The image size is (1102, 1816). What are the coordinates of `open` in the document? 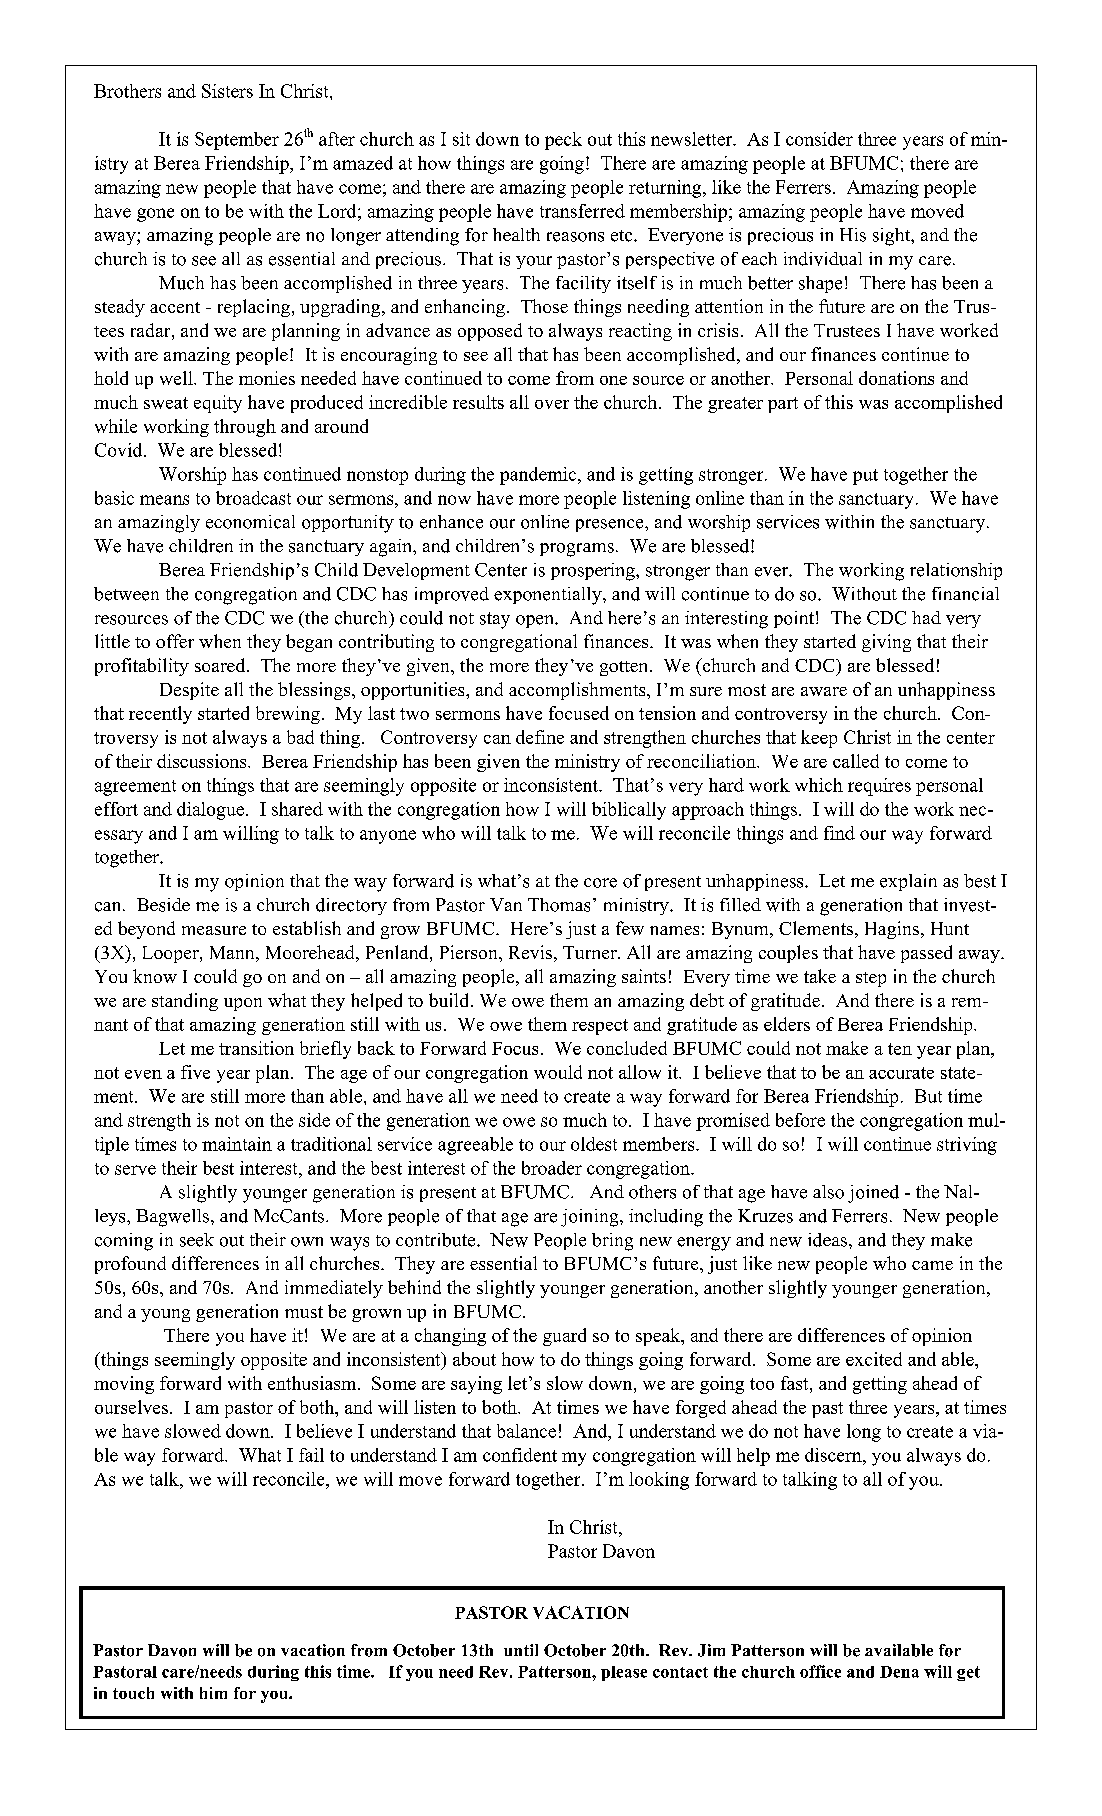 It's located at (536, 621).
